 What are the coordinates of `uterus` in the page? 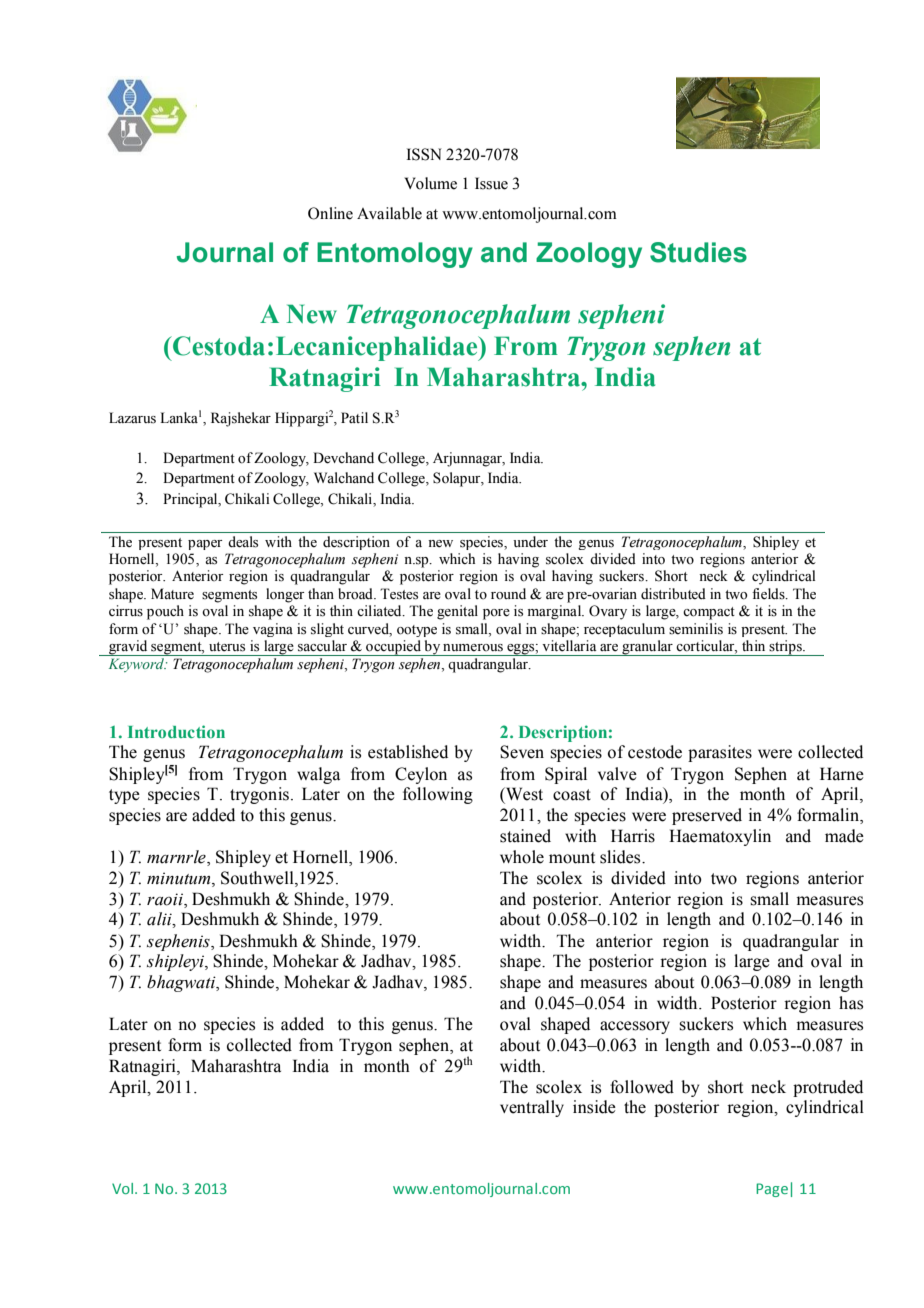 It's located at (227, 647).
